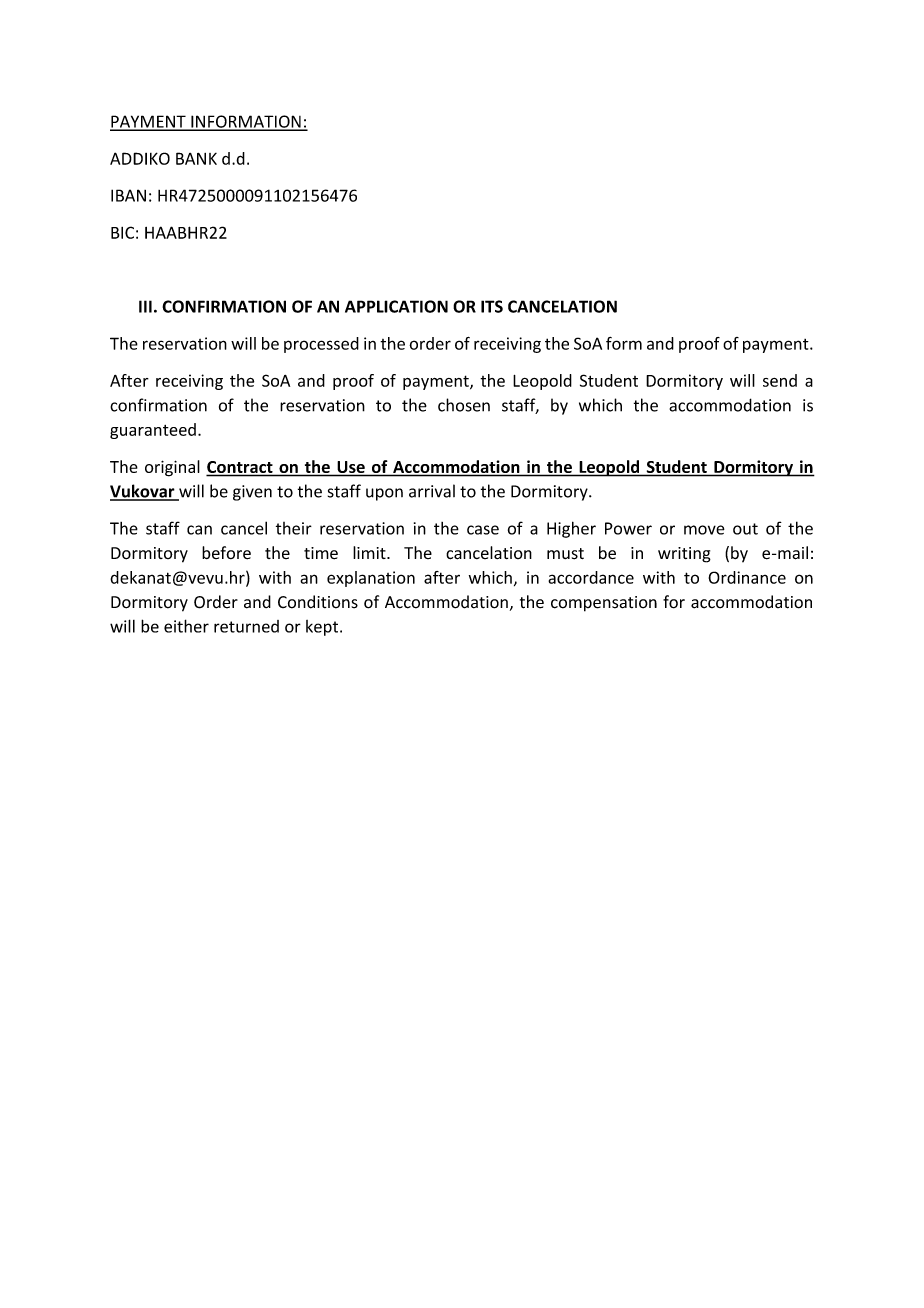 Image resolution: width=924 pixels, height=1308 pixels. Describe the element at coordinates (704, 530) in the document. I see `move` at that location.
